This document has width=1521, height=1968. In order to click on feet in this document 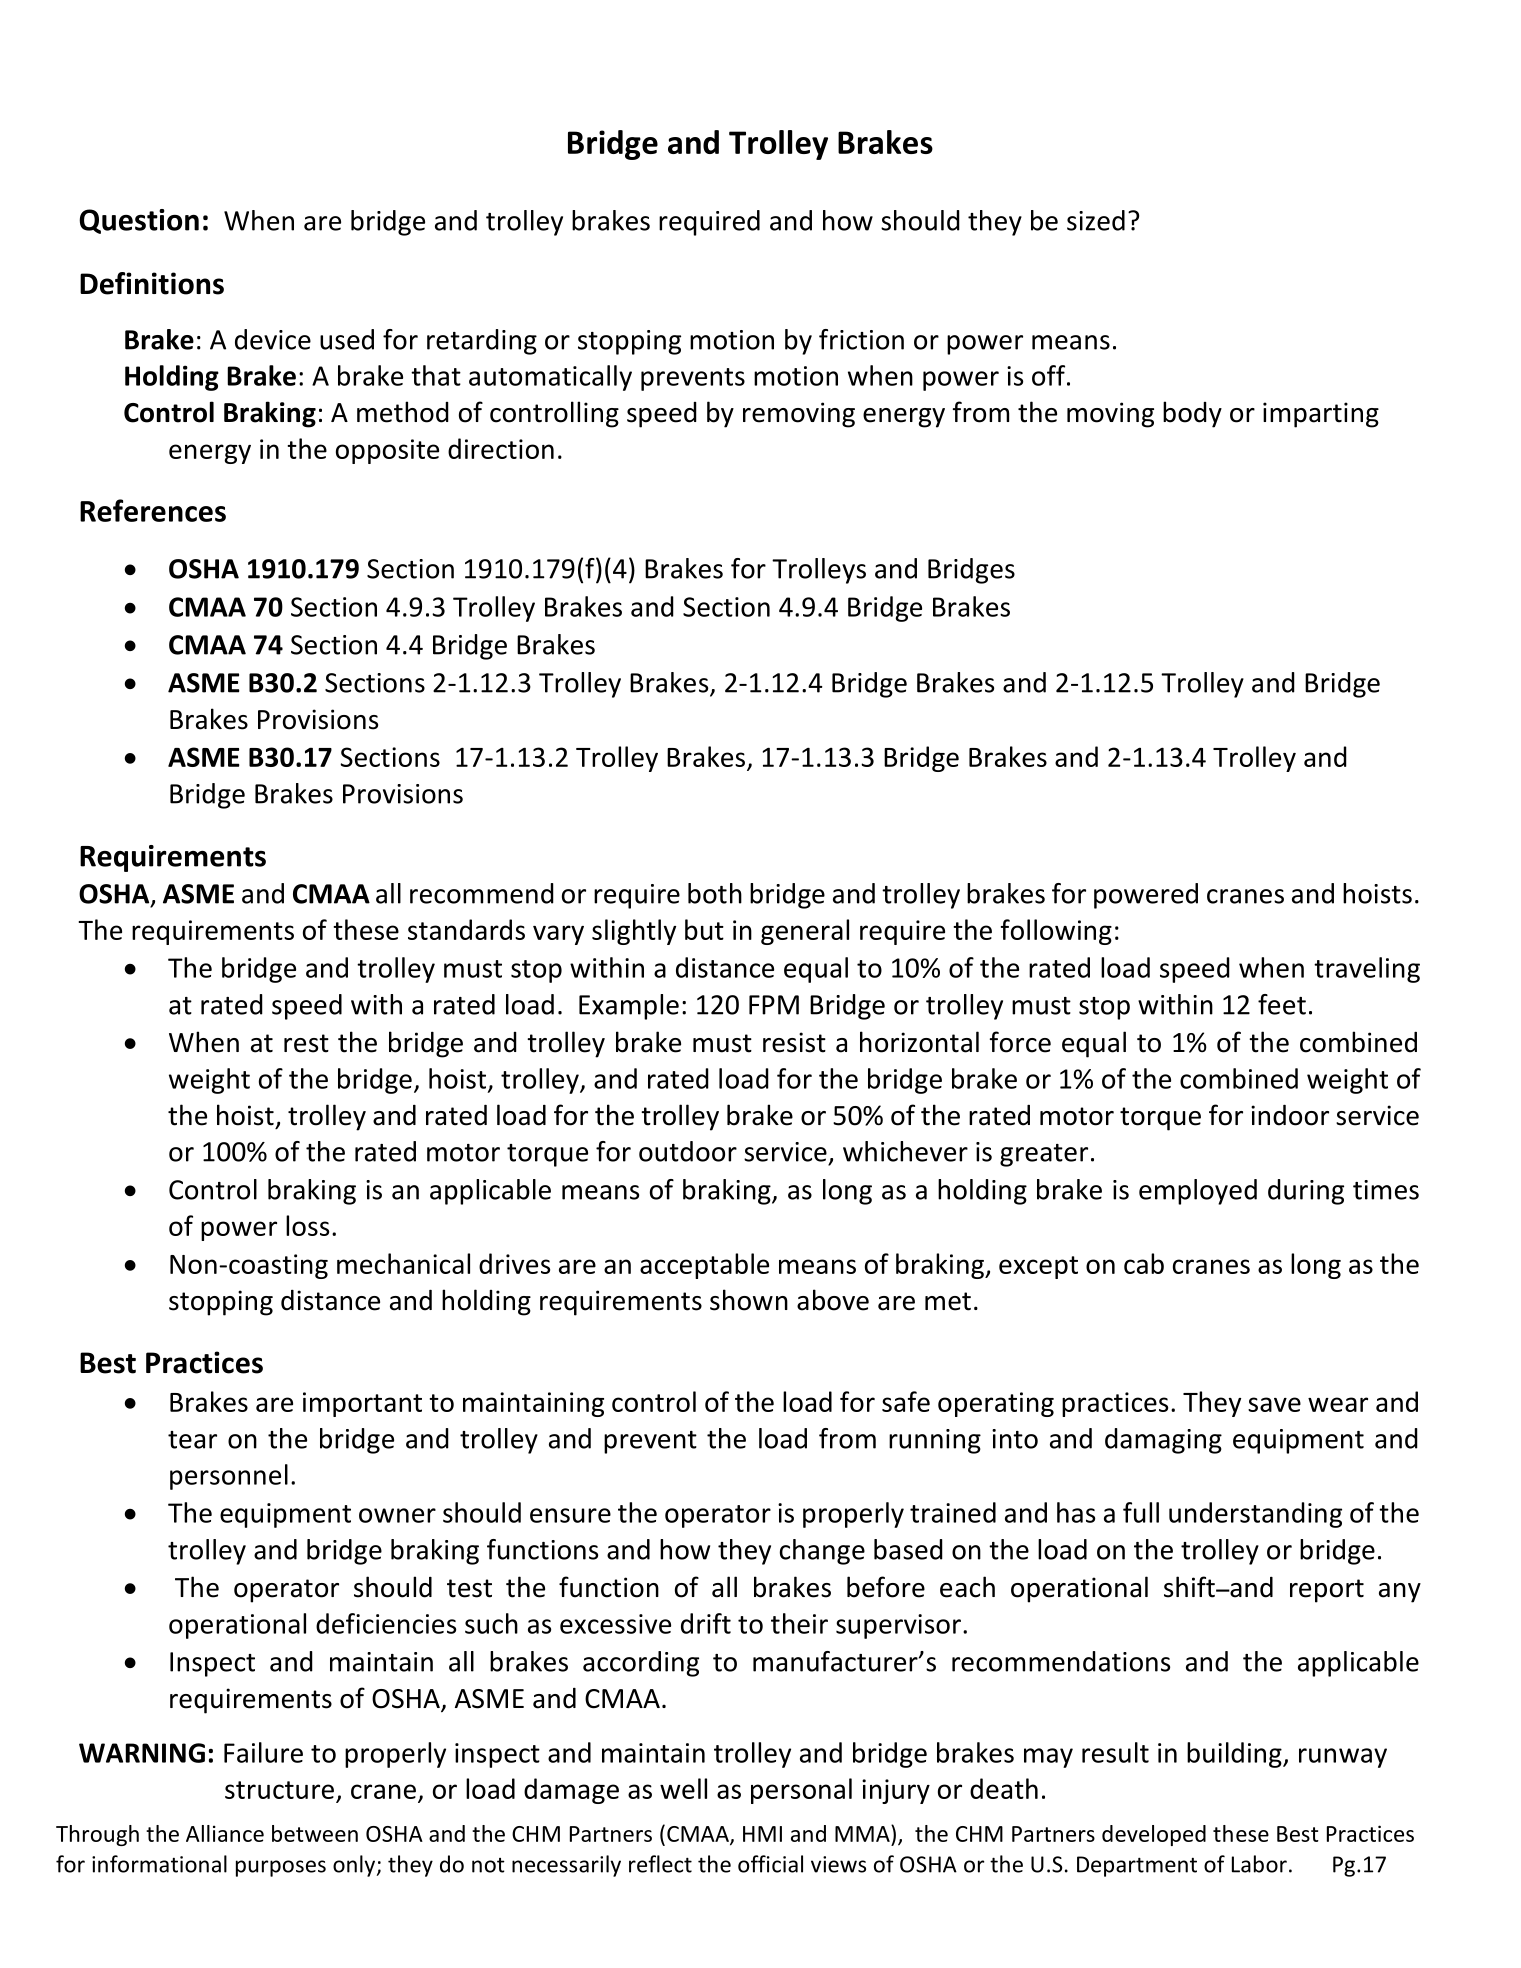, I will do `click(1282, 1004)`.
